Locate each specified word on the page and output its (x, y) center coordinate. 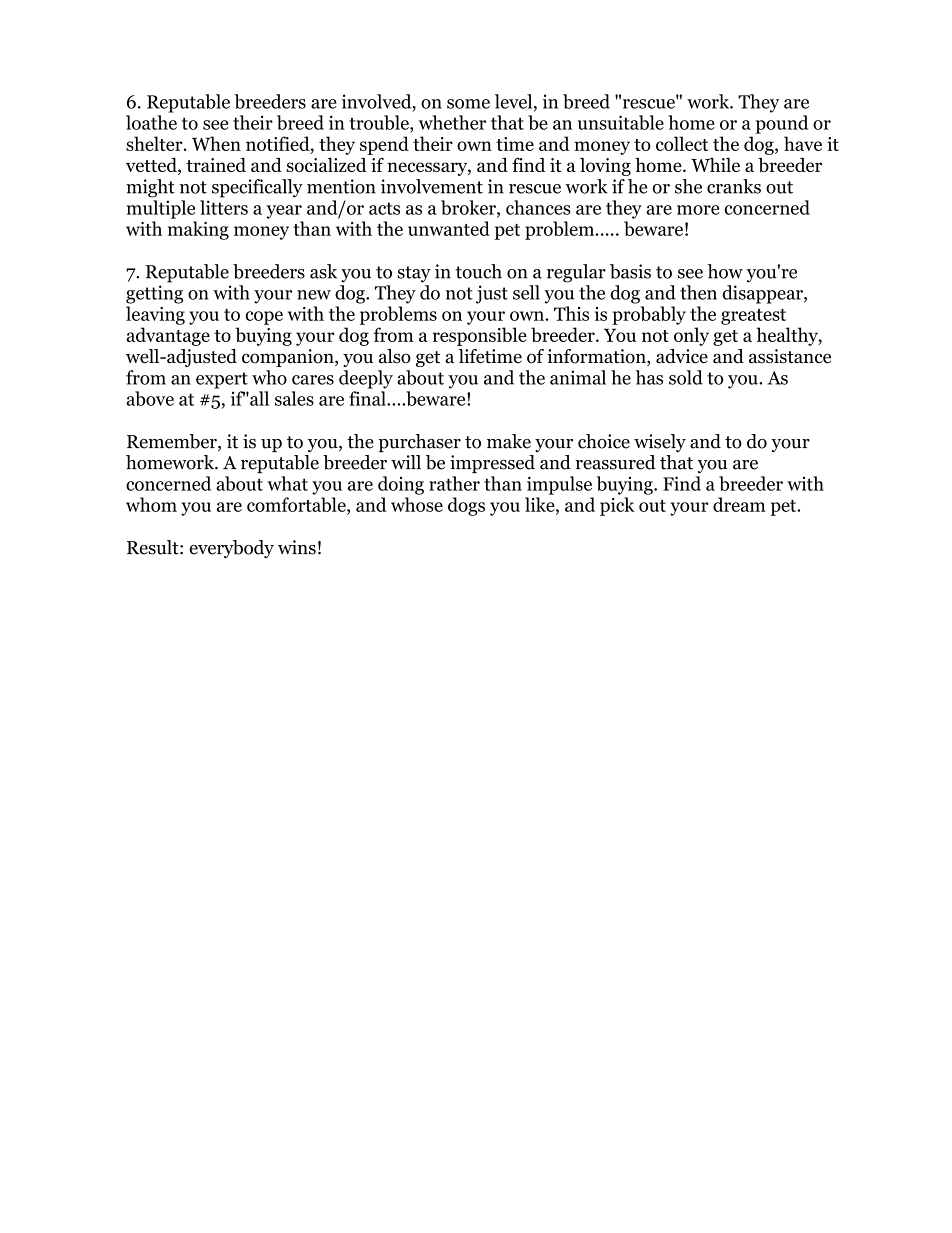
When (216, 143)
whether (452, 122)
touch (479, 271)
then (698, 292)
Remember (173, 442)
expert (222, 380)
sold (686, 377)
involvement (432, 186)
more (698, 210)
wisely (660, 443)
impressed (492, 464)
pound (782, 124)
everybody (231, 549)
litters (224, 207)
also (395, 356)
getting (154, 294)
